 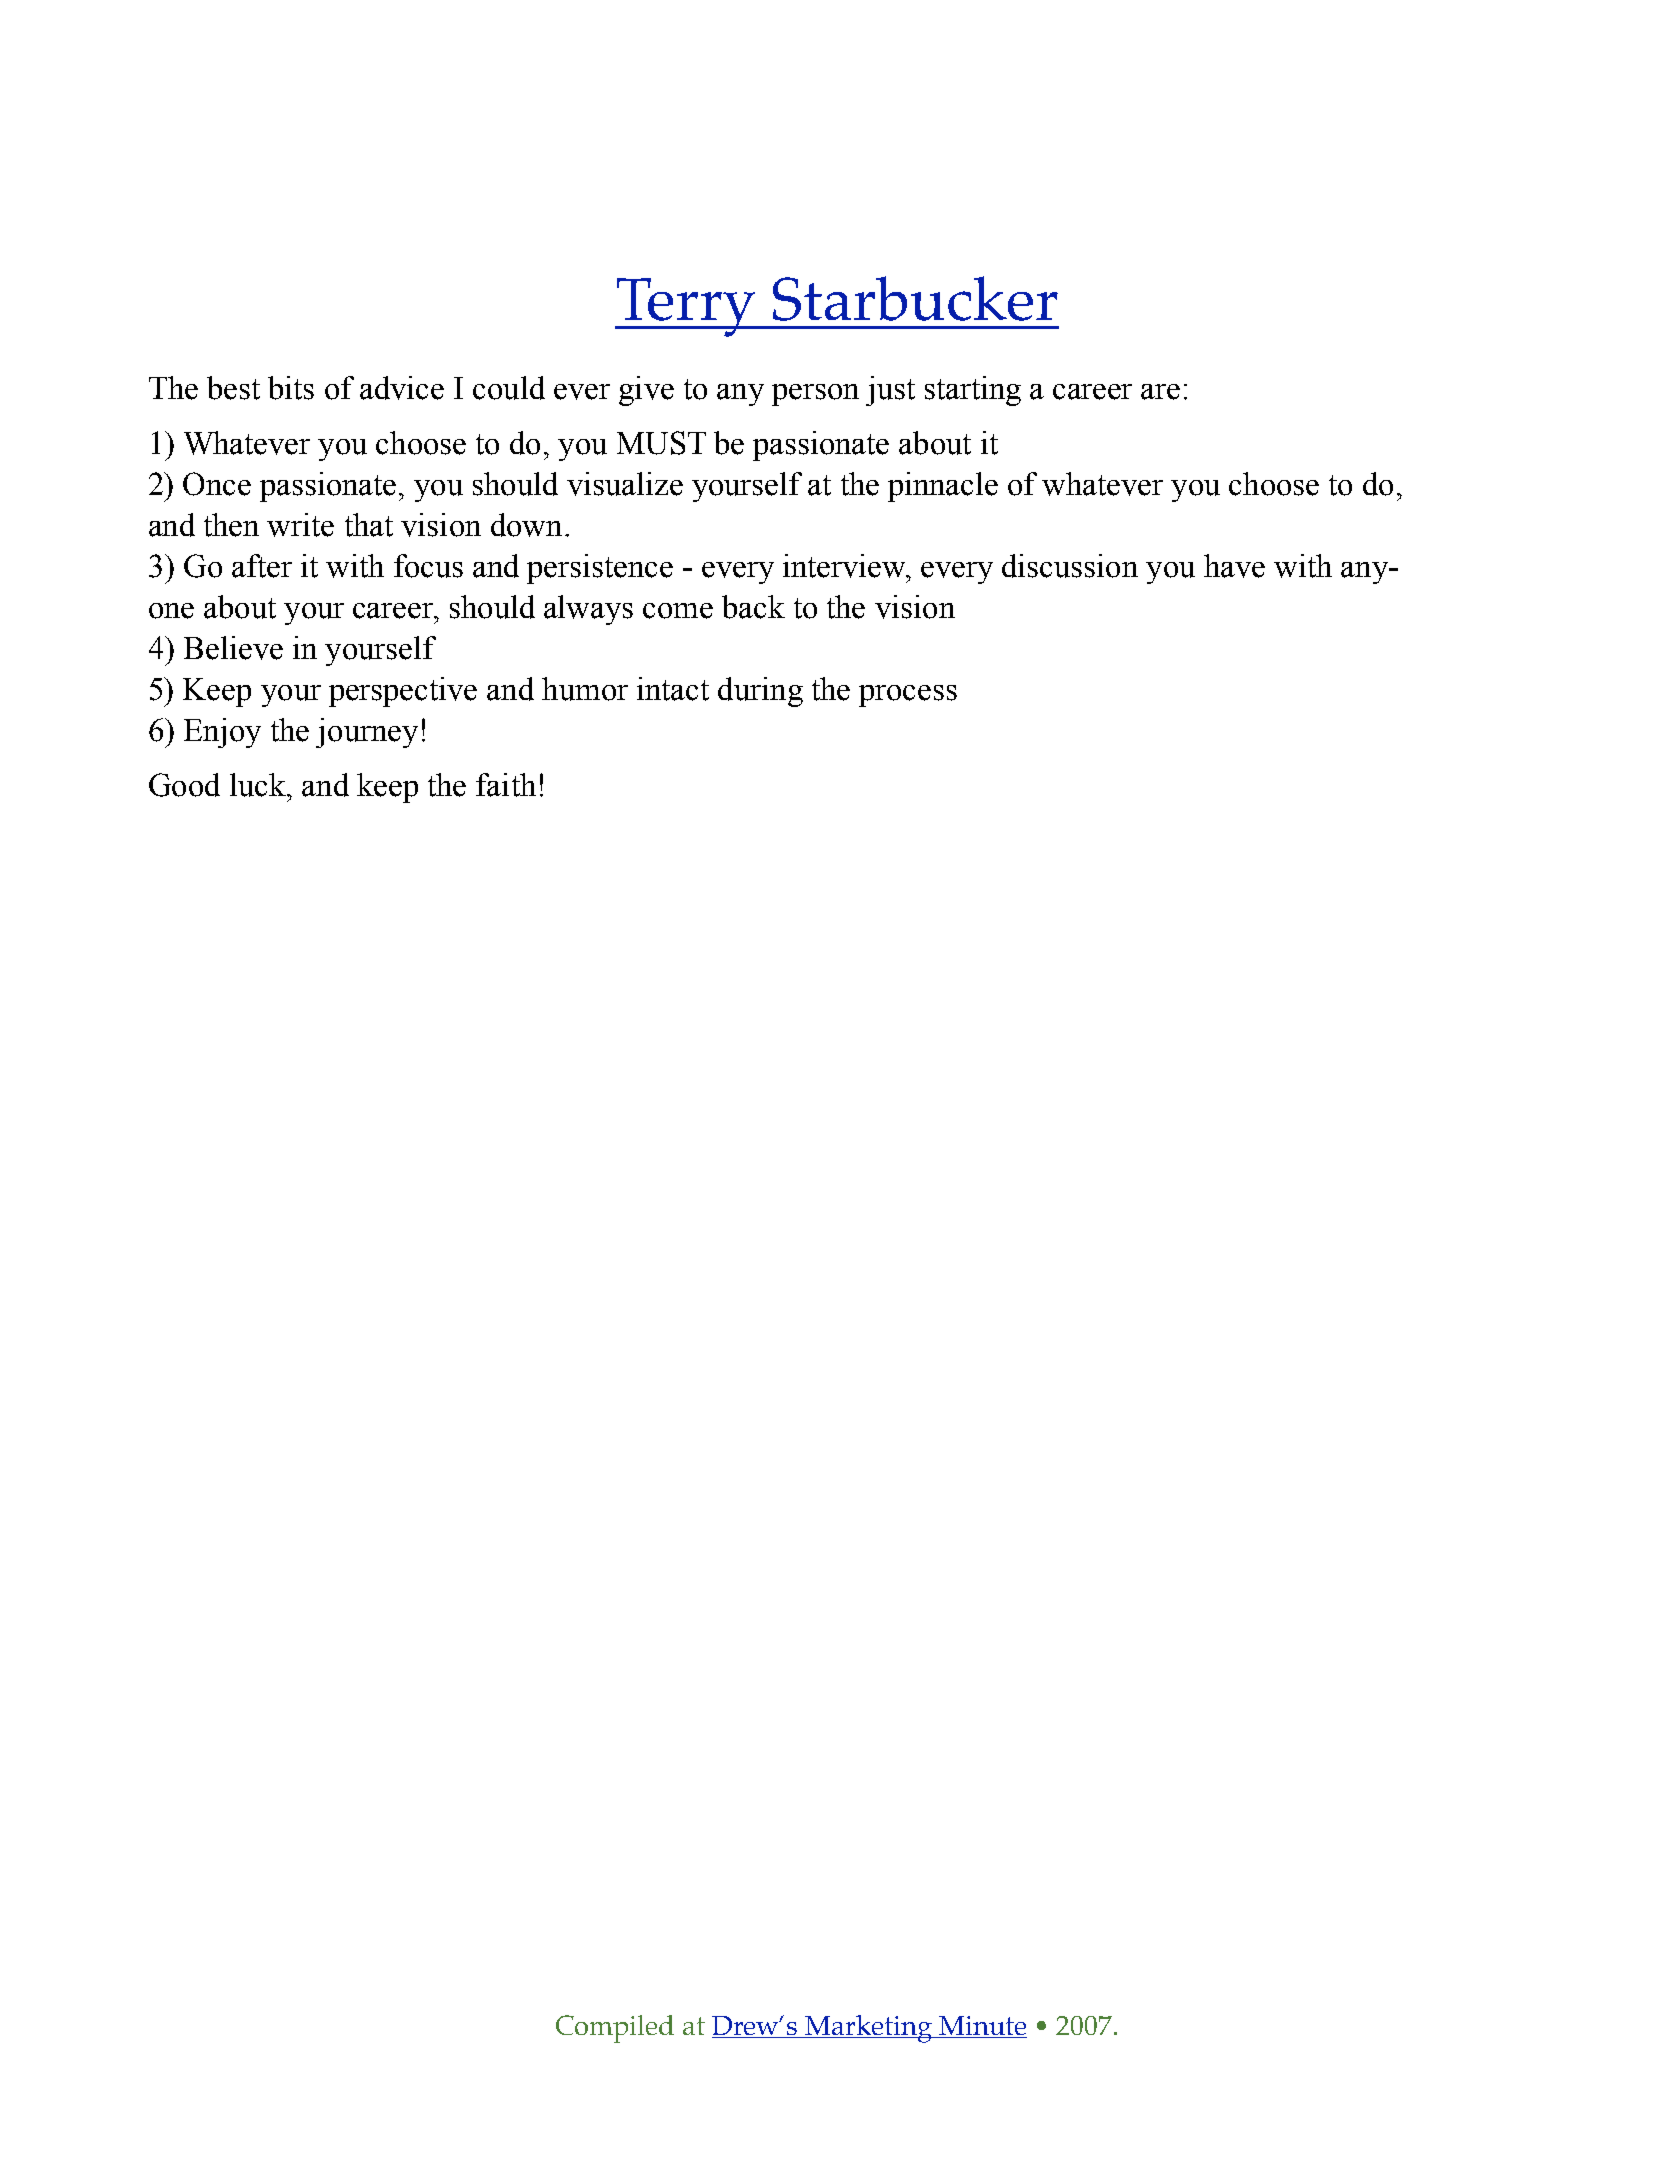 What do you see at coordinates (222, 733) in the image?
I see `Enjoy` at bounding box center [222, 733].
